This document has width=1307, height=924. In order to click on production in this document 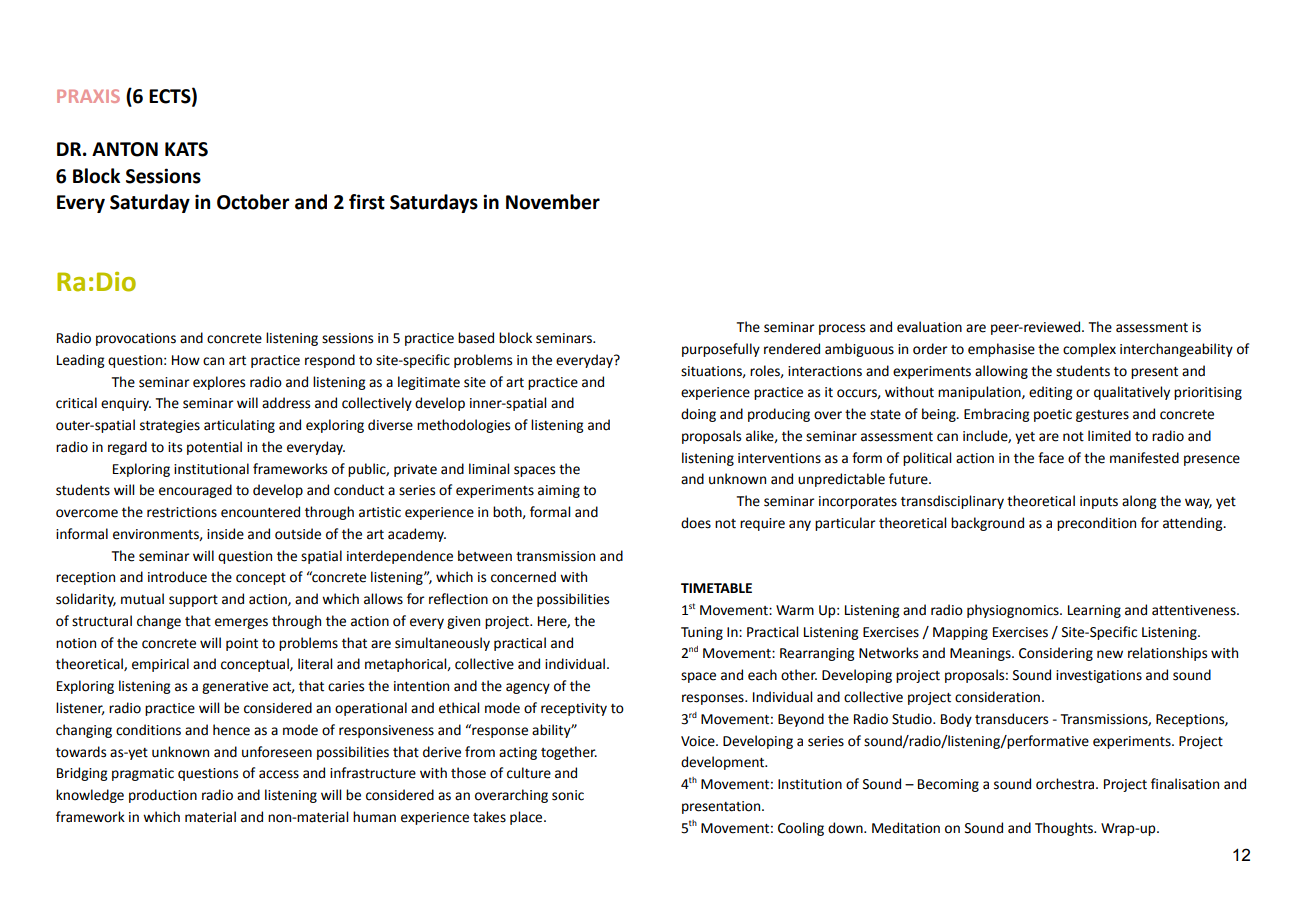, I will do `click(163, 796)`.
